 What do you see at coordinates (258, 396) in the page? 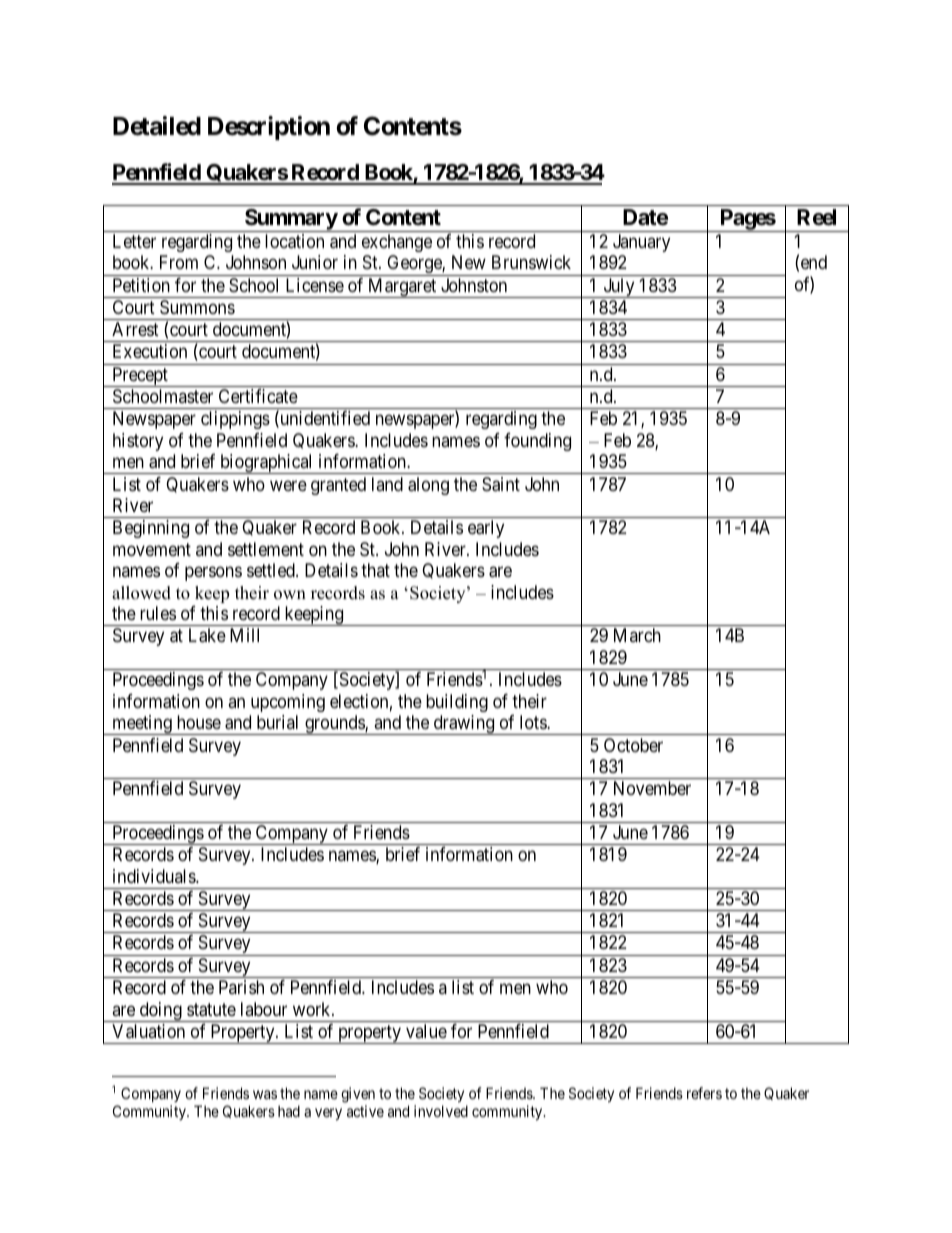
I see `Certificate` at bounding box center [258, 396].
